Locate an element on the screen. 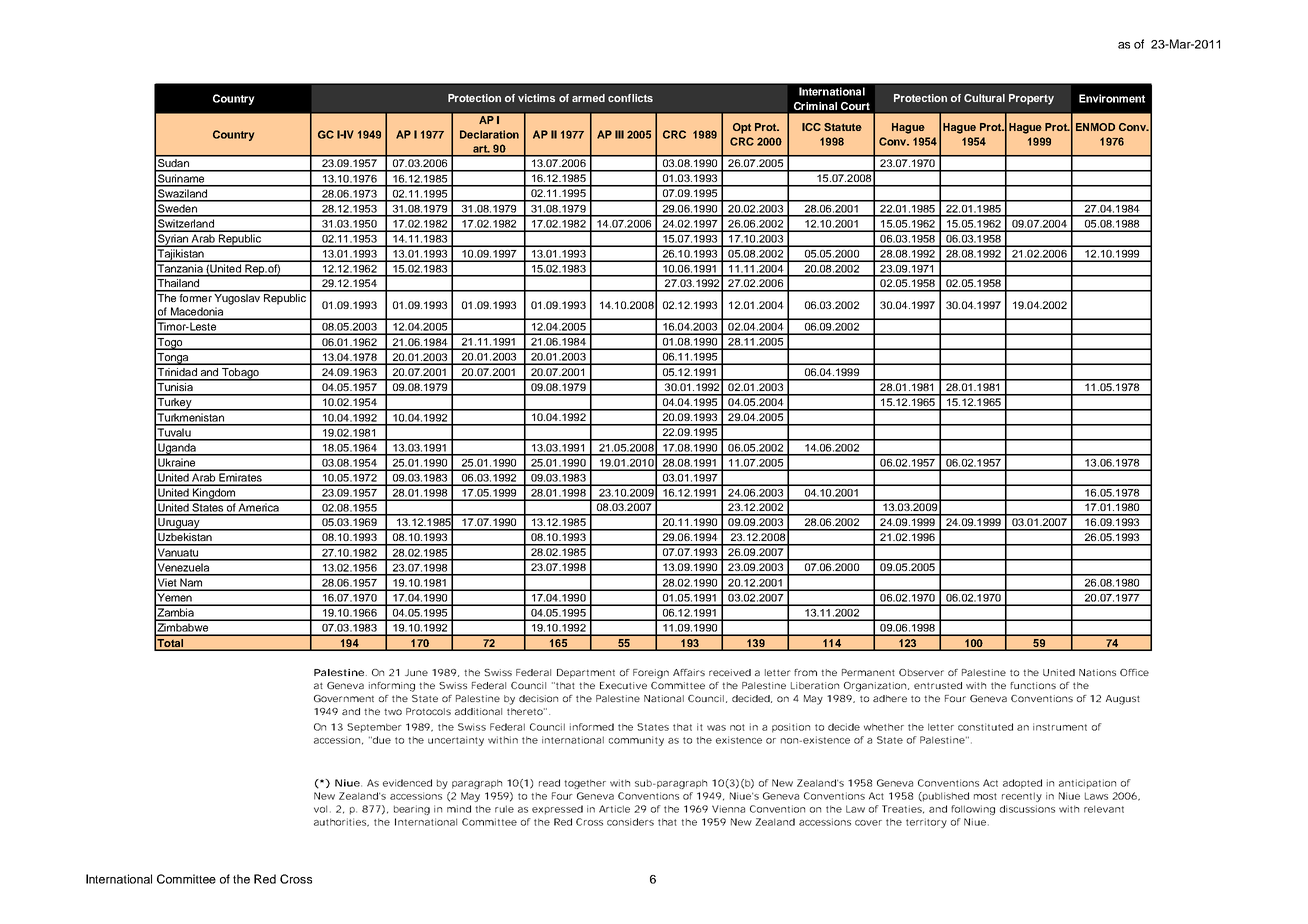 This screenshot has height=924, width=1308. received is located at coordinates (730, 672).
